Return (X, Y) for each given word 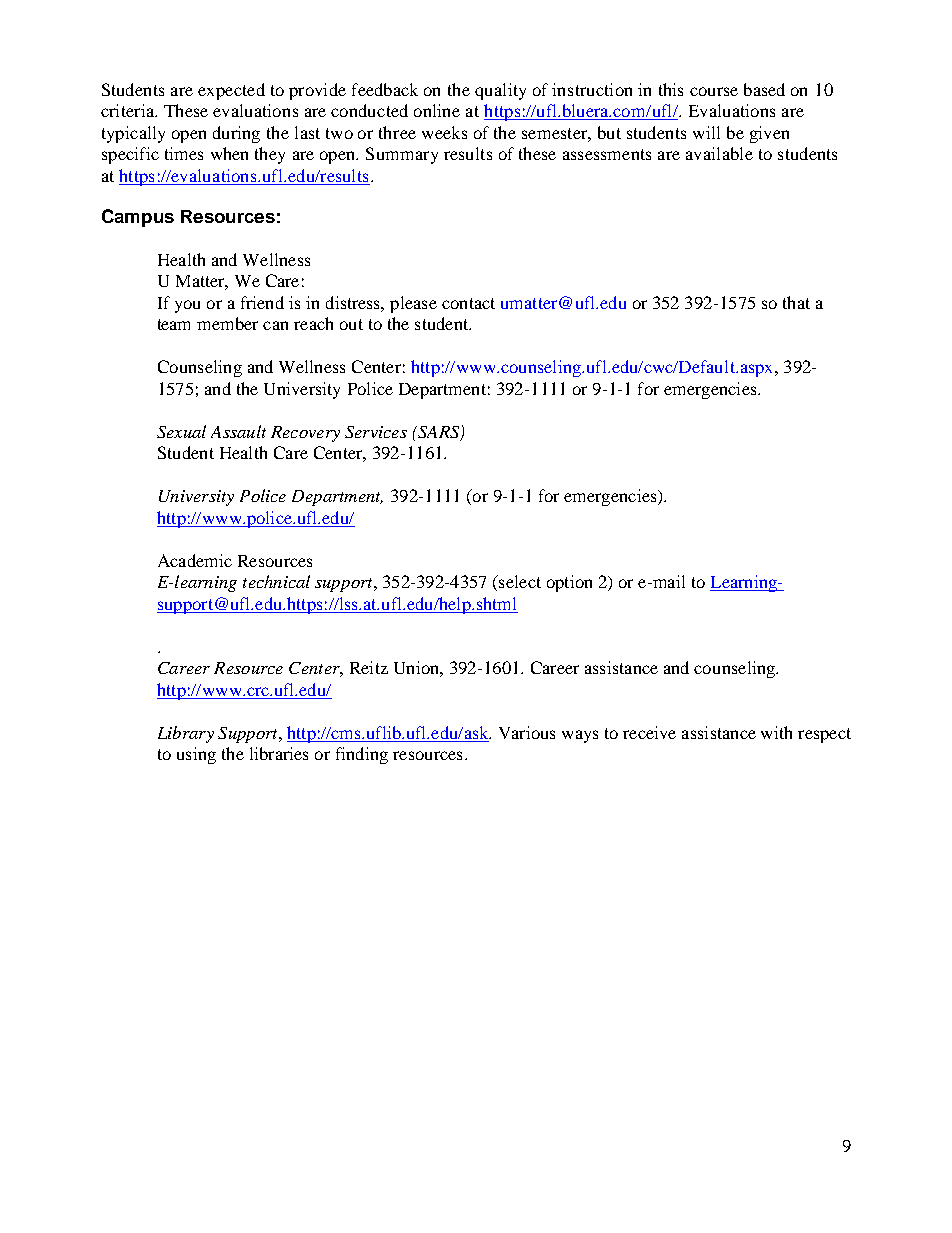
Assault (238, 431)
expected (231, 91)
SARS (439, 433)
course (714, 91)
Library (186, 734)
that (796, 302)
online (437, 110)
